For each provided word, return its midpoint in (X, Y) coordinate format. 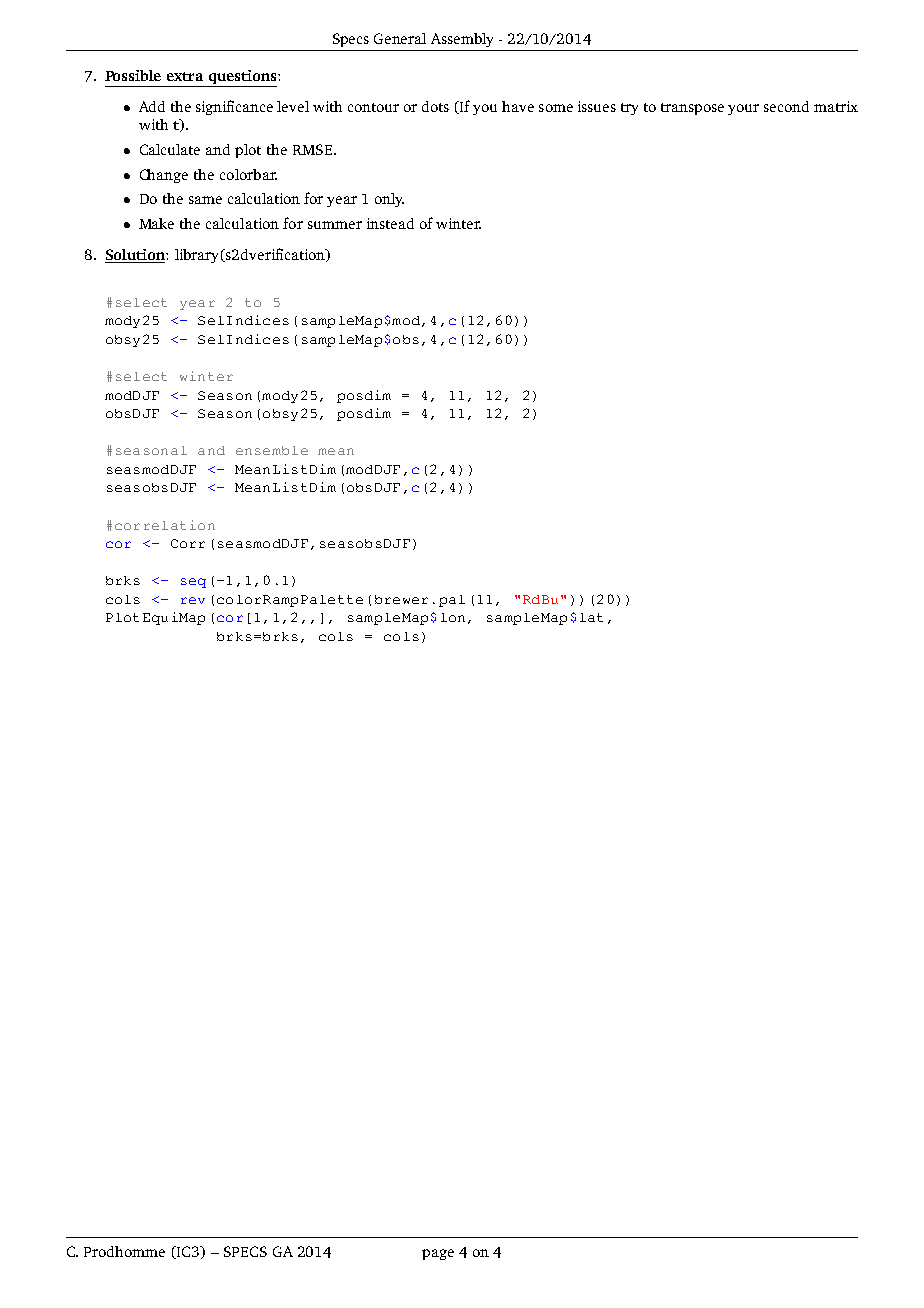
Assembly (462, 40)
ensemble (272, 450)
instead (390, 223)
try (629, 109)
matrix (836, 106)
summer (335, 225)
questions (244, 77)
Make (156, 223)
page (438, 1254)
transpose (692, 109)
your (743, 109)
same (205, 200)
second (786, 106)
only (389, 200)
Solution (136, 256)
